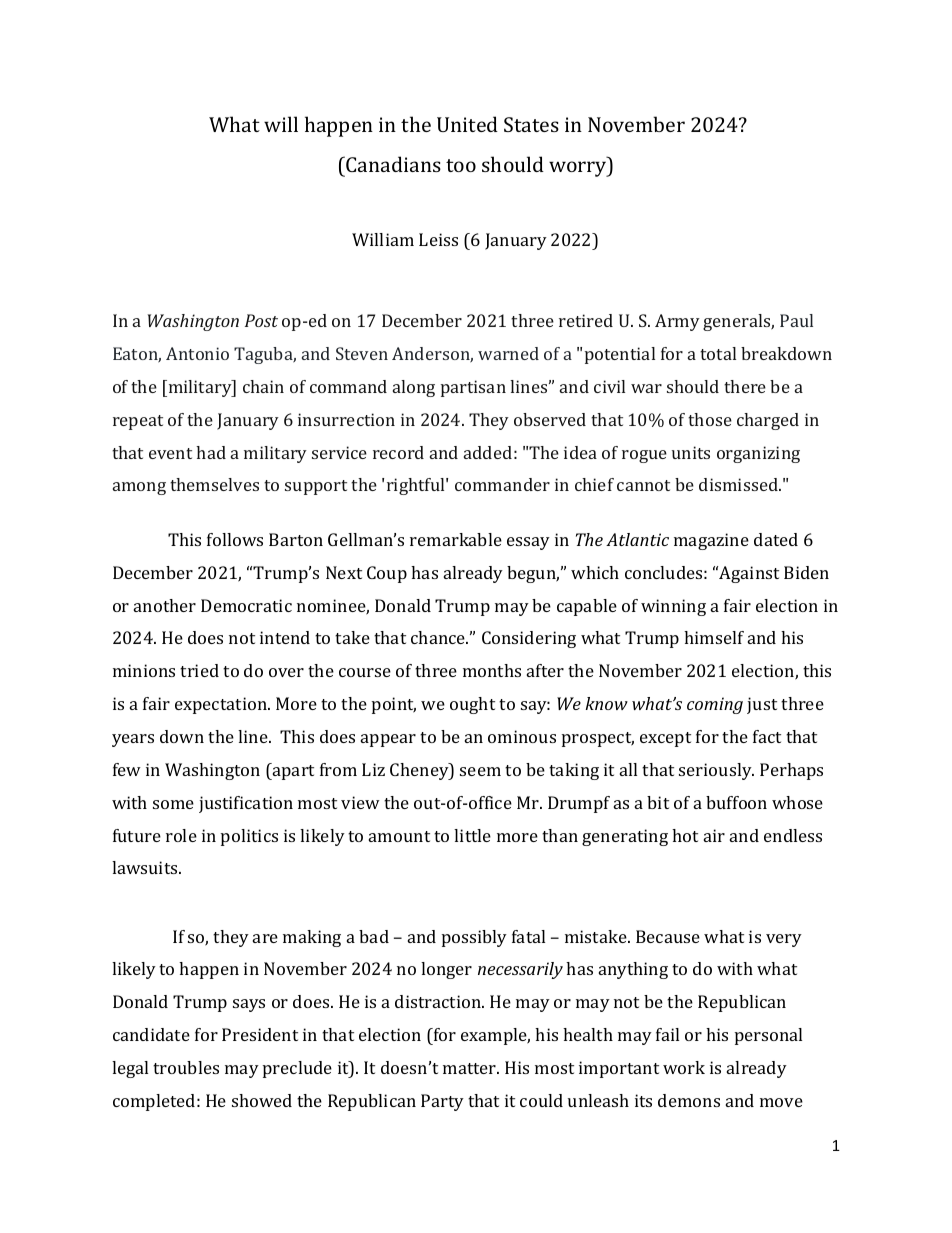  What do you see at coordinates (439, 637) in the document?
I see `chance` at bounding box center [439, 637].
